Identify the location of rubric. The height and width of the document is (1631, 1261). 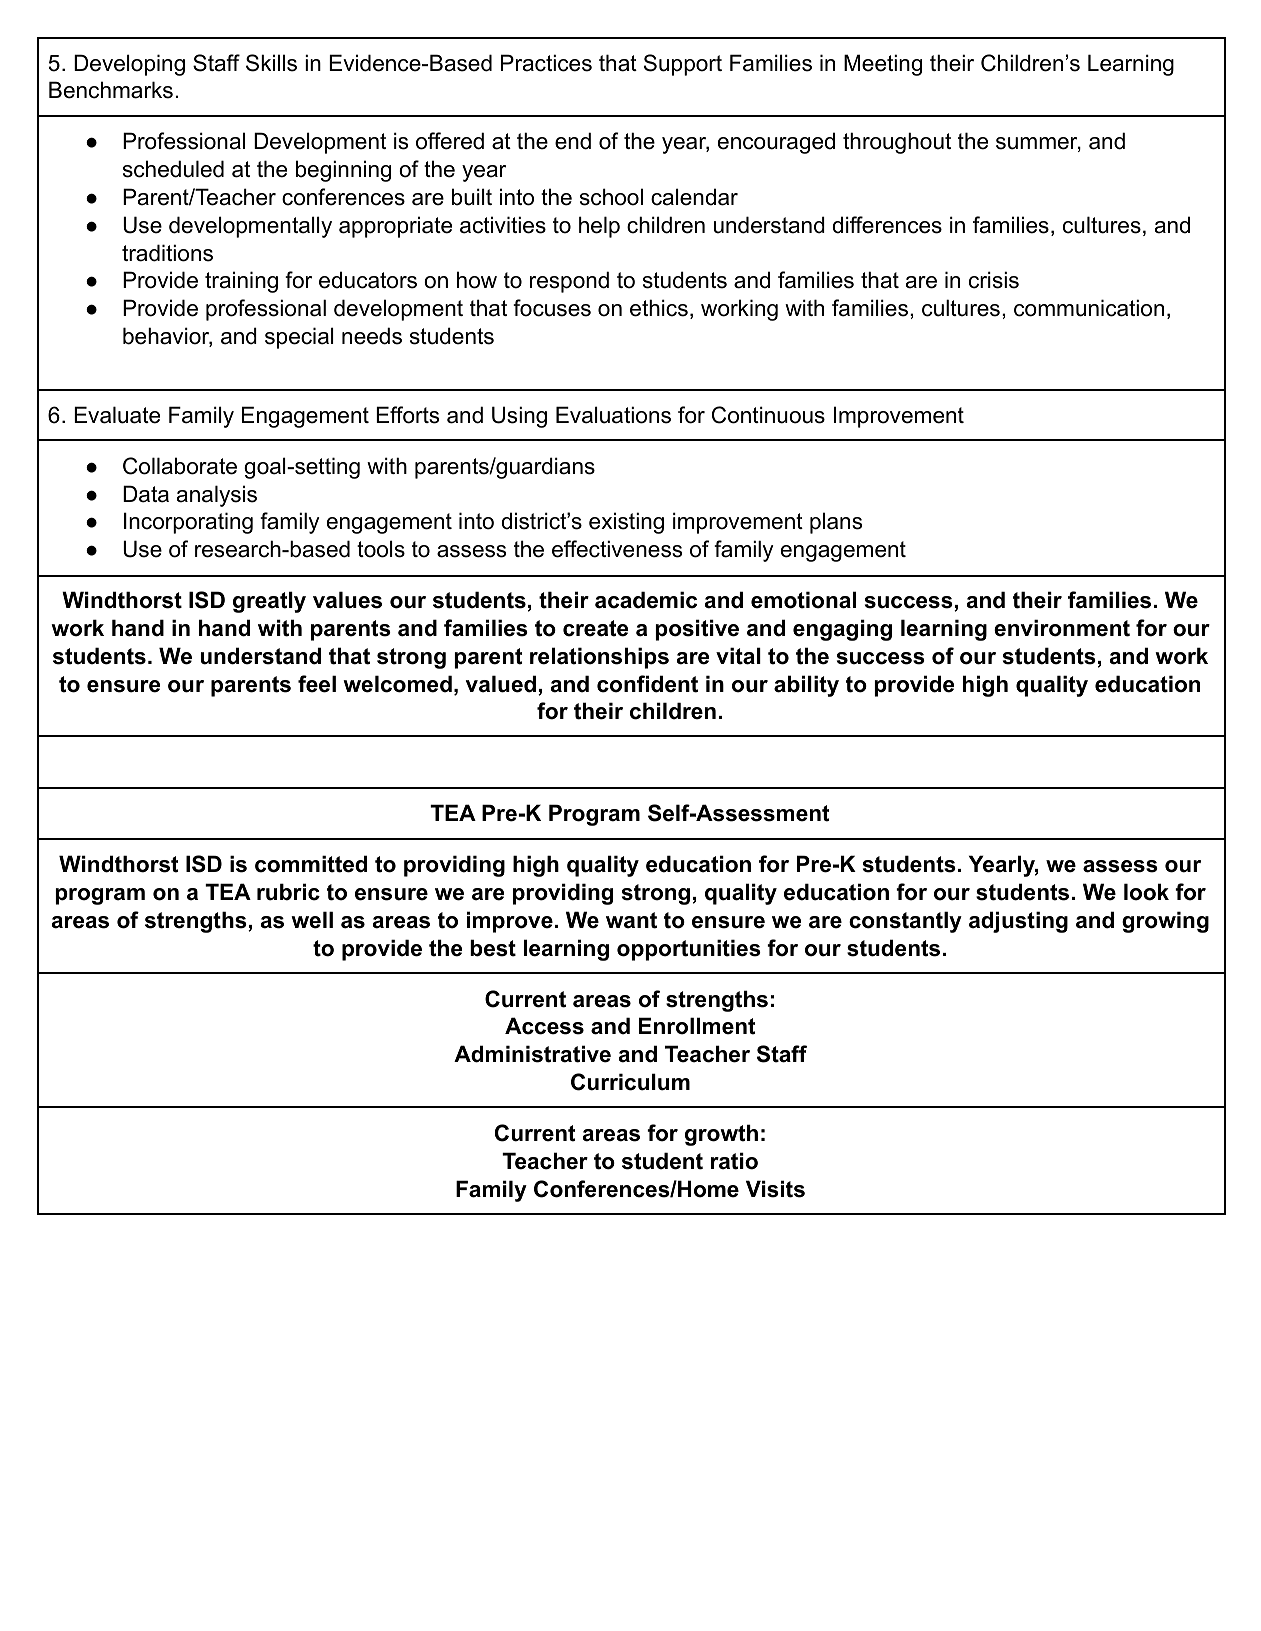
(288, 892).
